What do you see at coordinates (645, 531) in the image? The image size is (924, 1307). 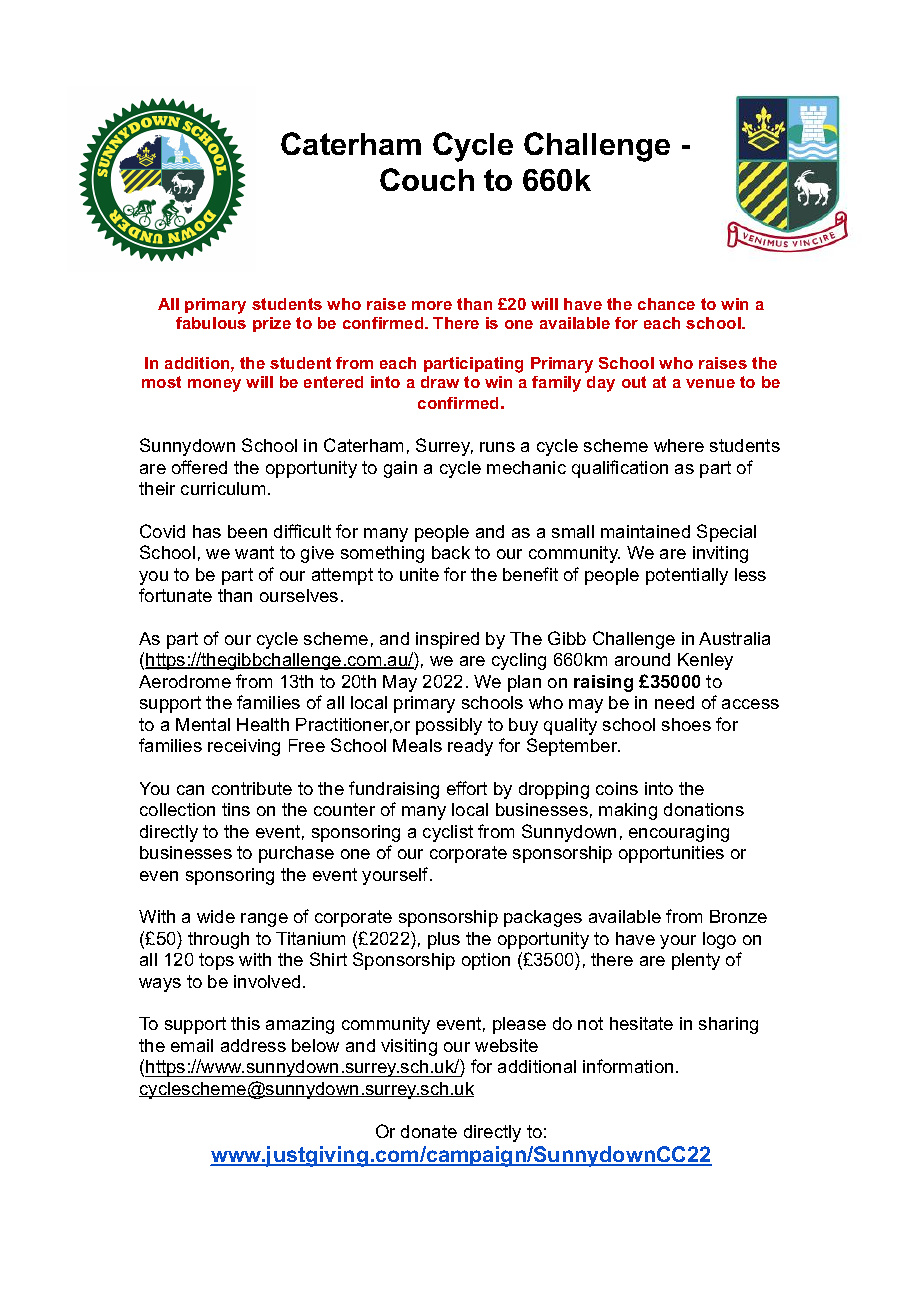 I see `maintained` at bounding box center [645, 531].
